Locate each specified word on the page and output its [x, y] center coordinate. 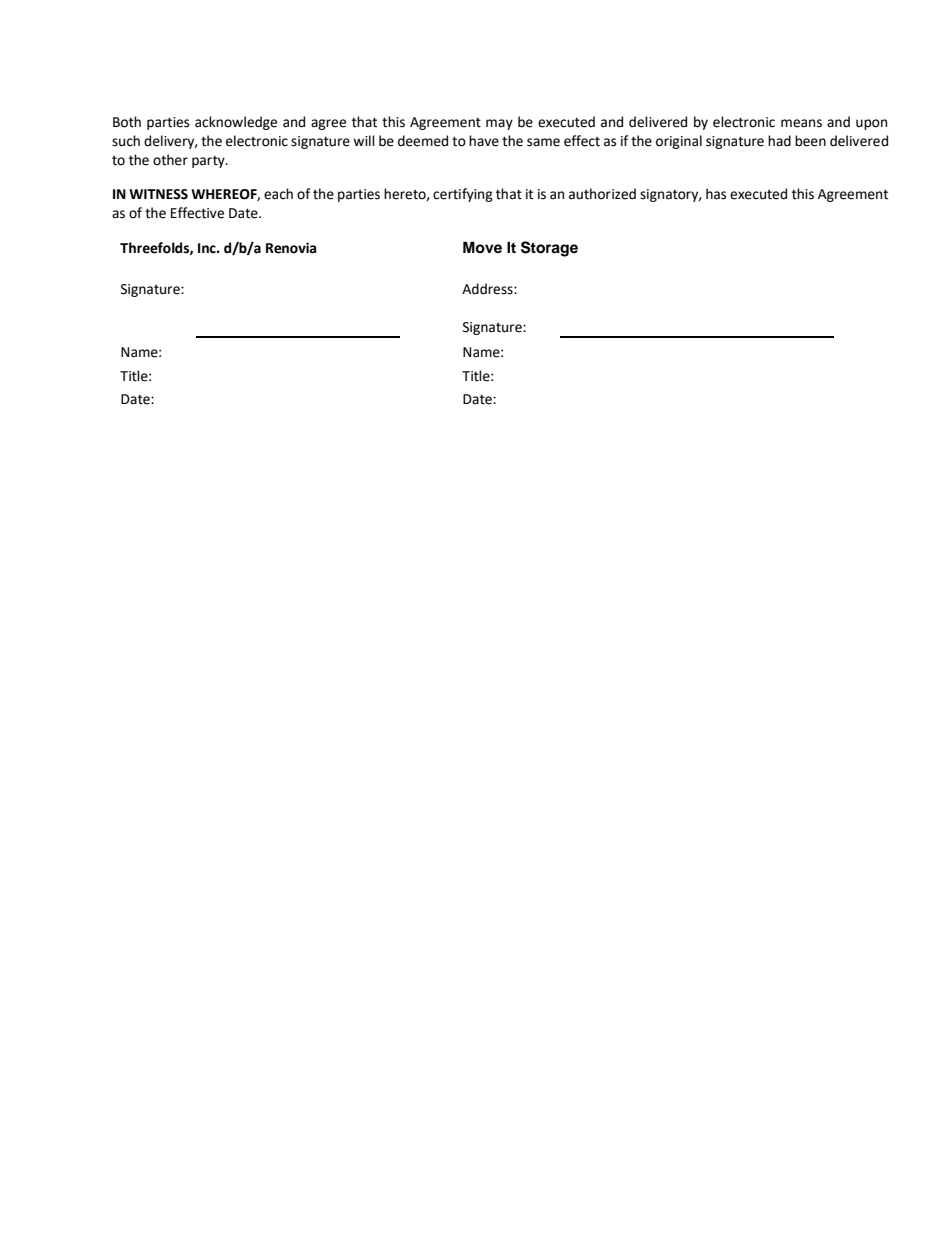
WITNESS [158, 194]
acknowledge [236, 123]
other [170, 160]
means [801, 123]
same [543, 142]
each [278, 194]
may [499, 124]
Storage [549, 249]
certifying [463, 195]
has [716, 194]
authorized [602, 194]
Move [482, 247]
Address [488, 289]
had [779, 141]
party [209, 162]
